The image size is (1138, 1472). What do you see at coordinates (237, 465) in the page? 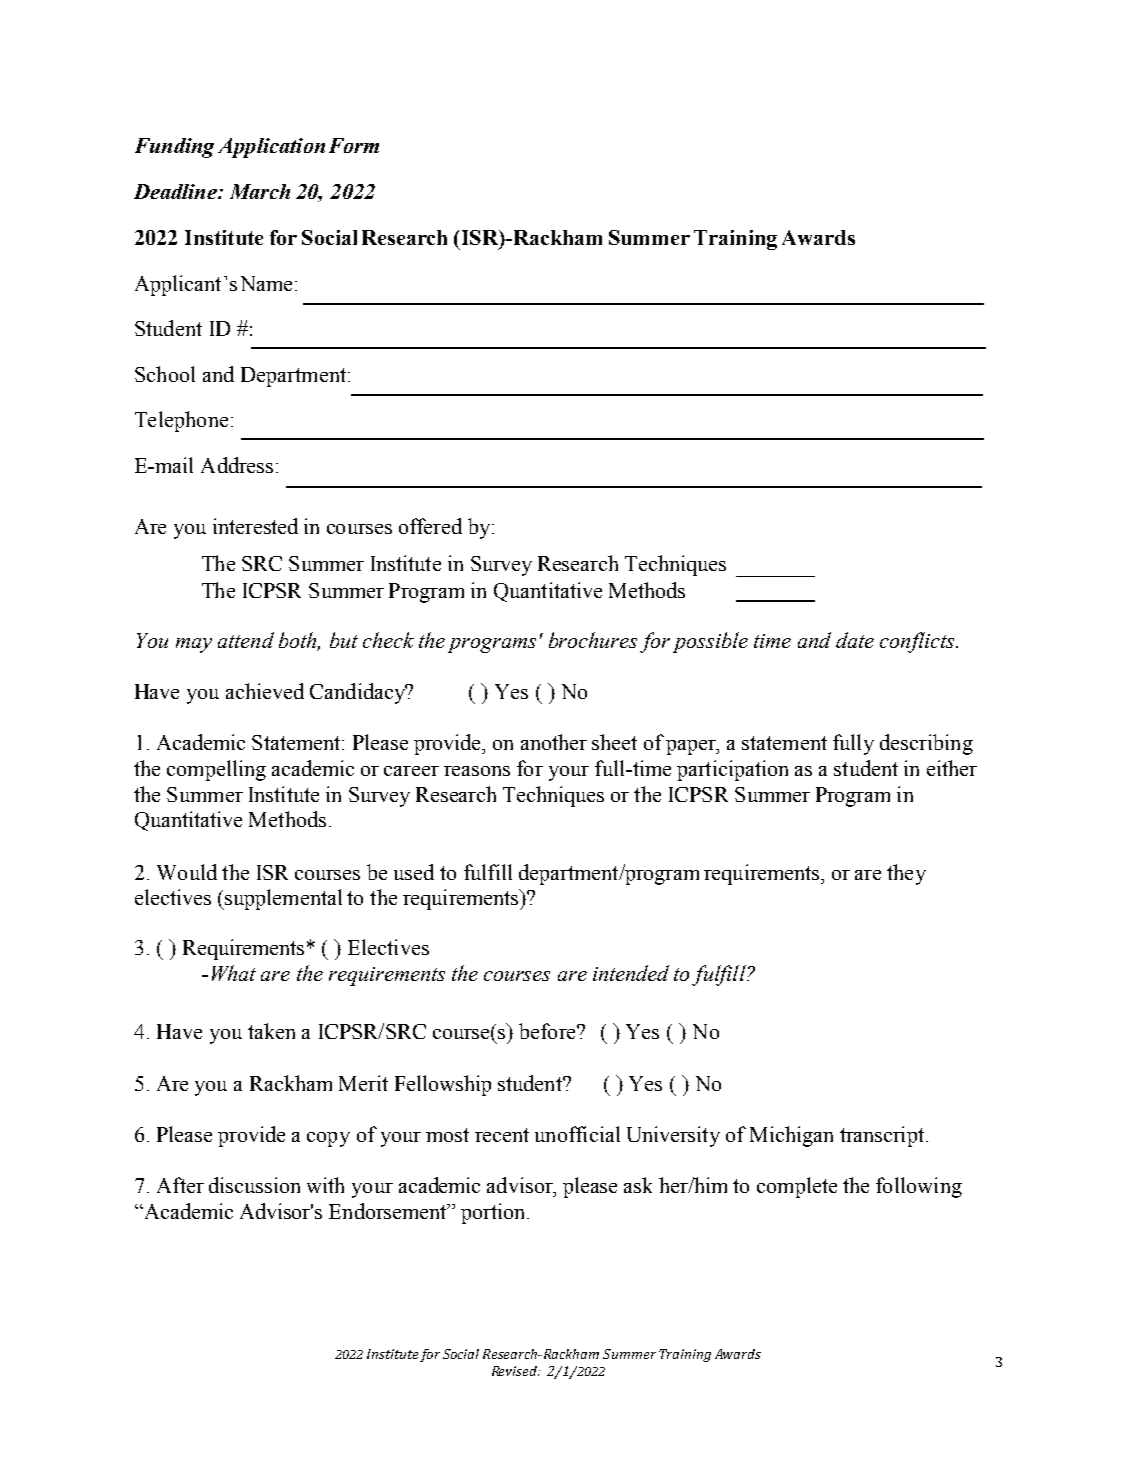
I see `Address` at bounding box center [237, 465].
